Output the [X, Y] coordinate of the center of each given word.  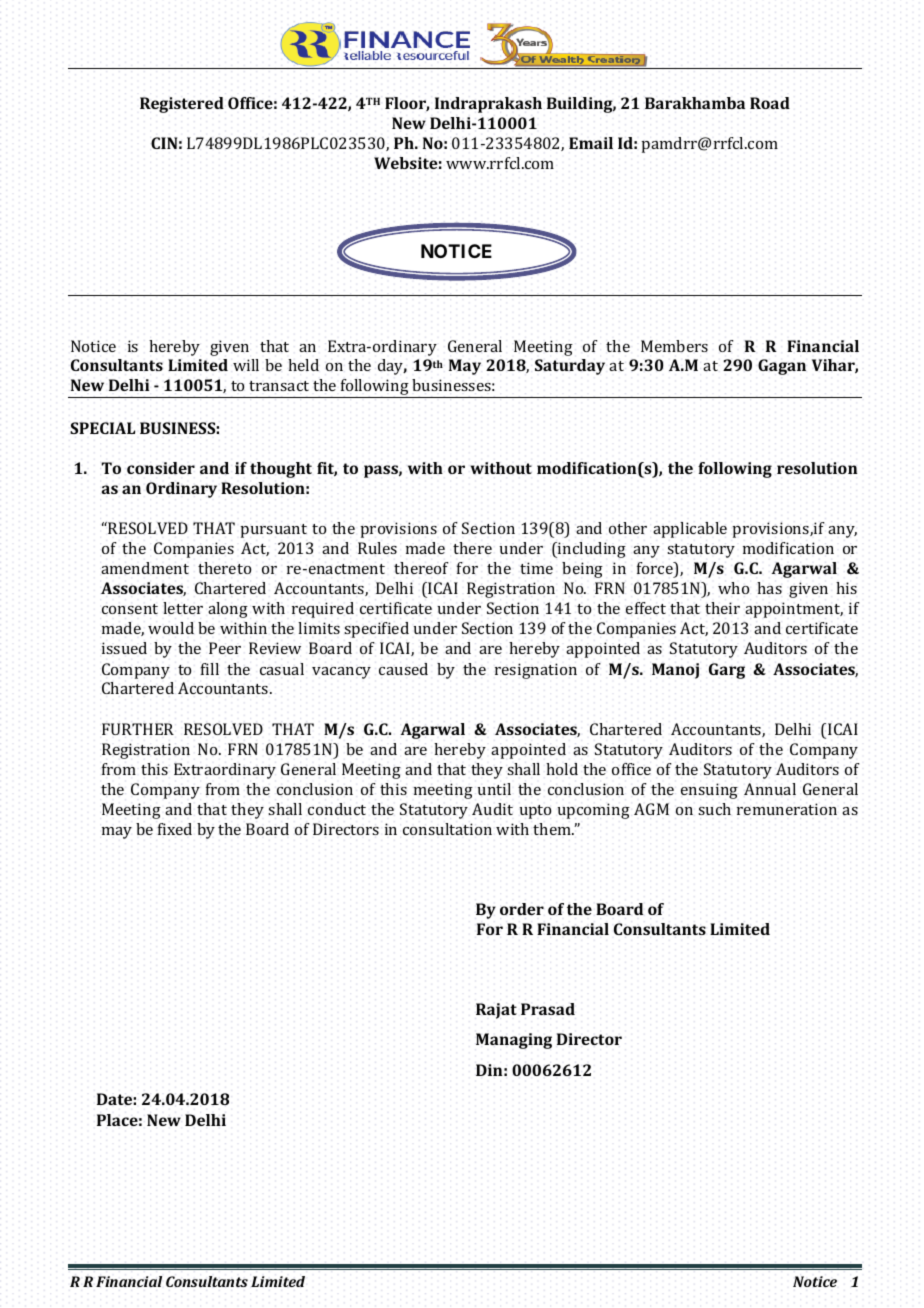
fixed [174, 829]
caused [403, 669]
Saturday [570, 367]
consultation [447, 829]
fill [209, 669]
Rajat [496, 1011]
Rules [377, 548]
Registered [182, 105]
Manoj [675, 671]
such [714, 809]
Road [770, 103]
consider [161, 468]
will [246, 365]
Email [591, 143]
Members [674, 346]
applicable [690, 530]
